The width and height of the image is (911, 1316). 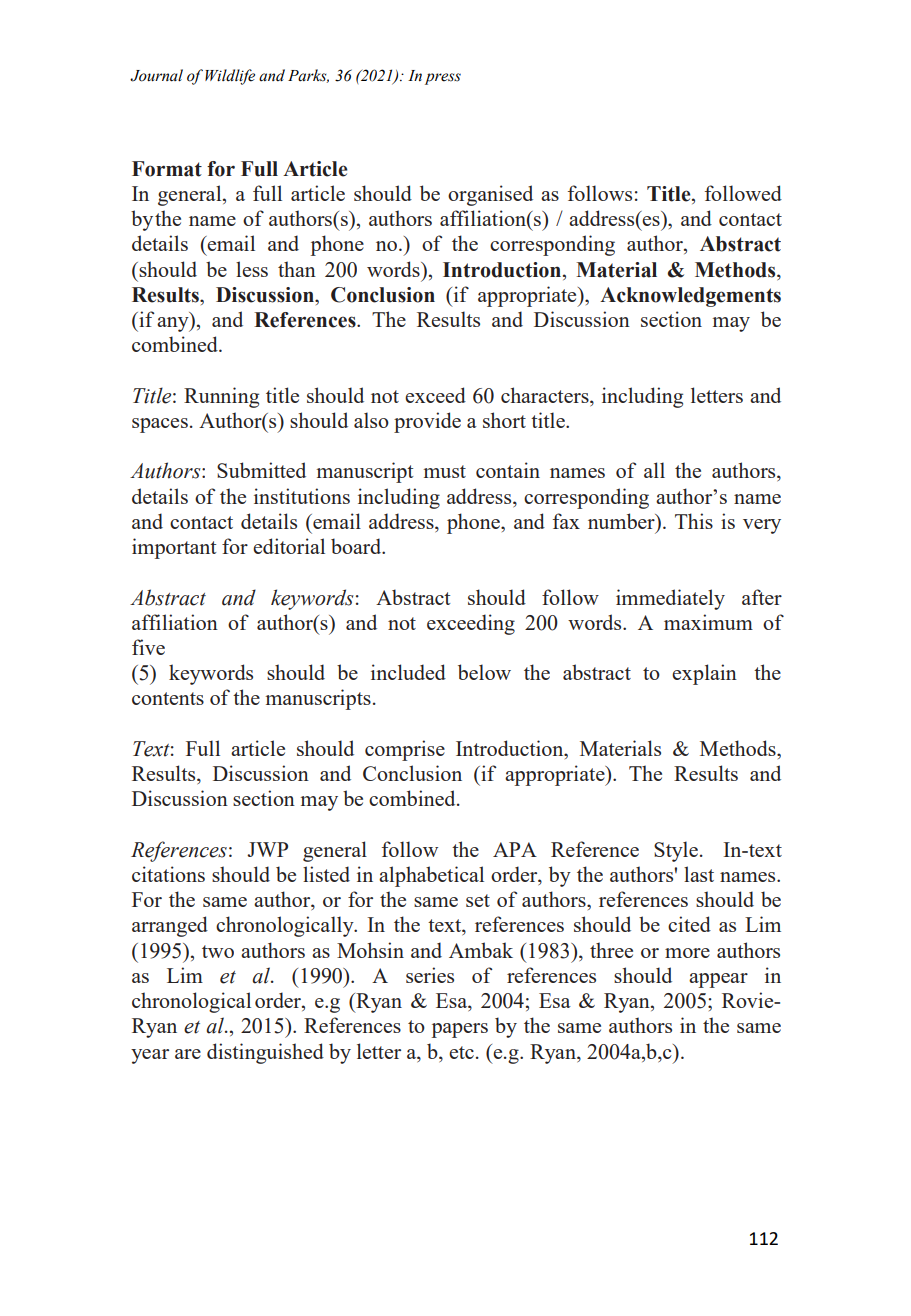 I want to click on Wildlife, so click(x=230, y=77).
